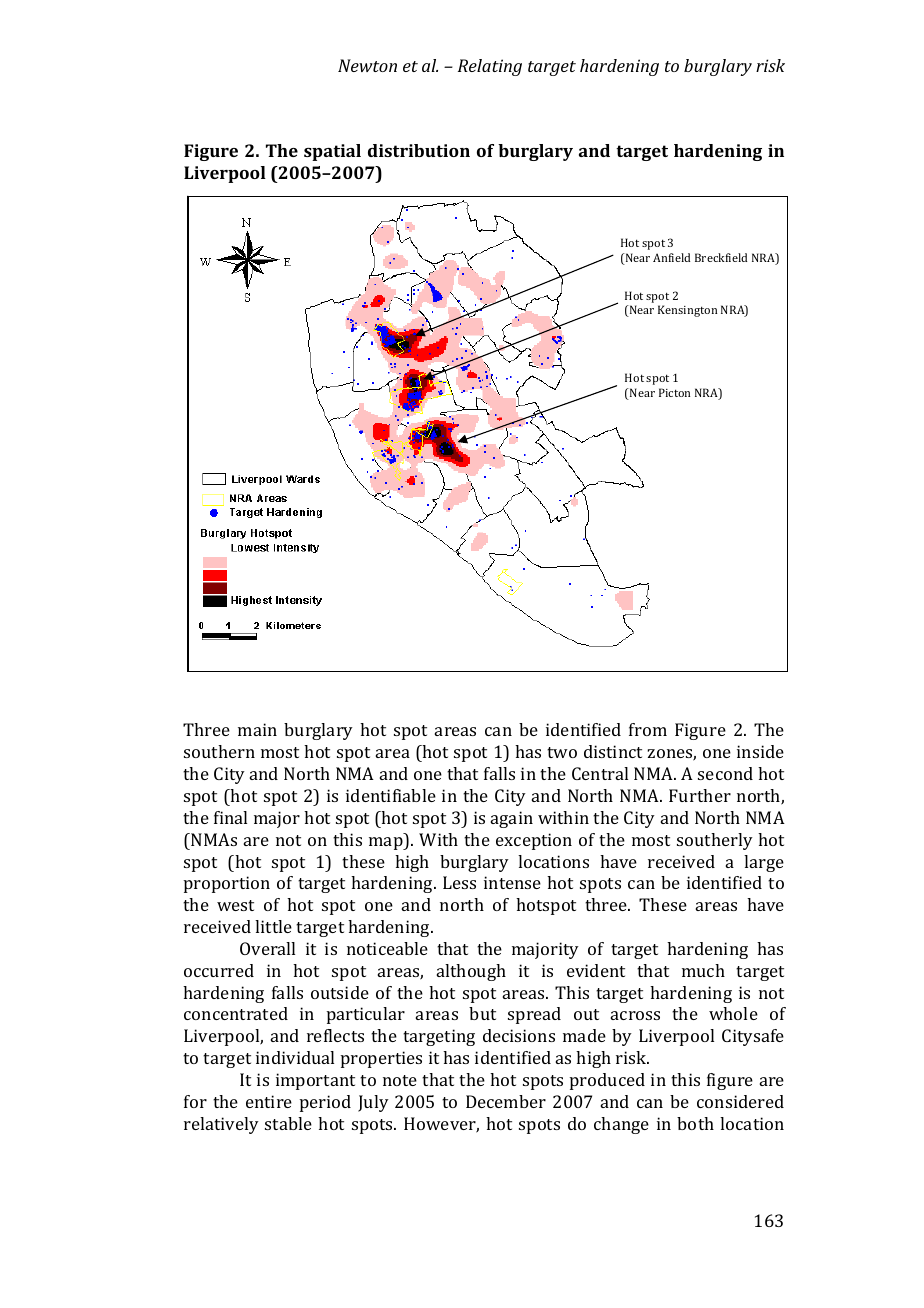  I want to click on from, so click(648, 729).
